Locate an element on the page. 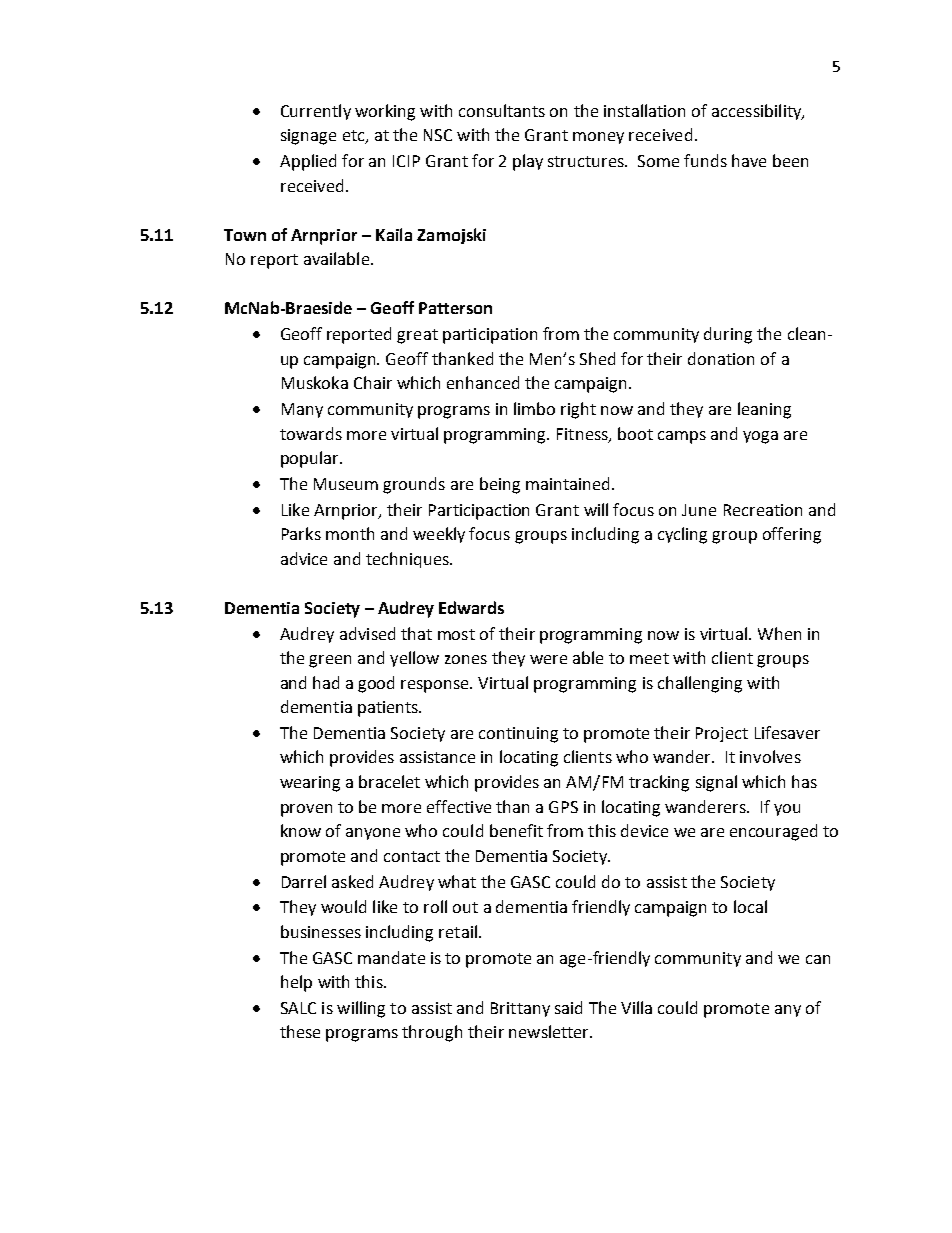  Edwards is located at coordinates (471, 607).
